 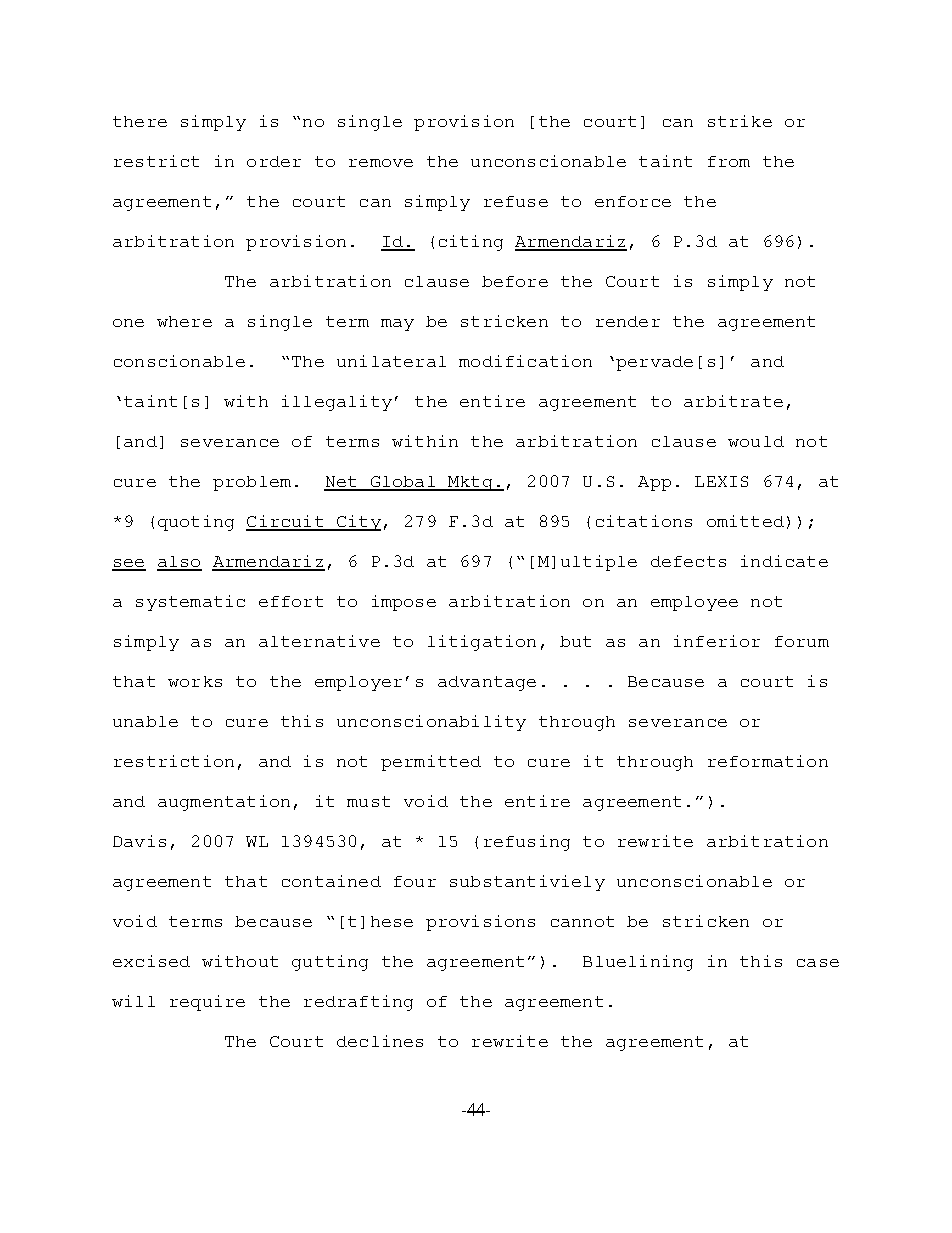 I want to click on systematic, so click(x=190, y=603).
